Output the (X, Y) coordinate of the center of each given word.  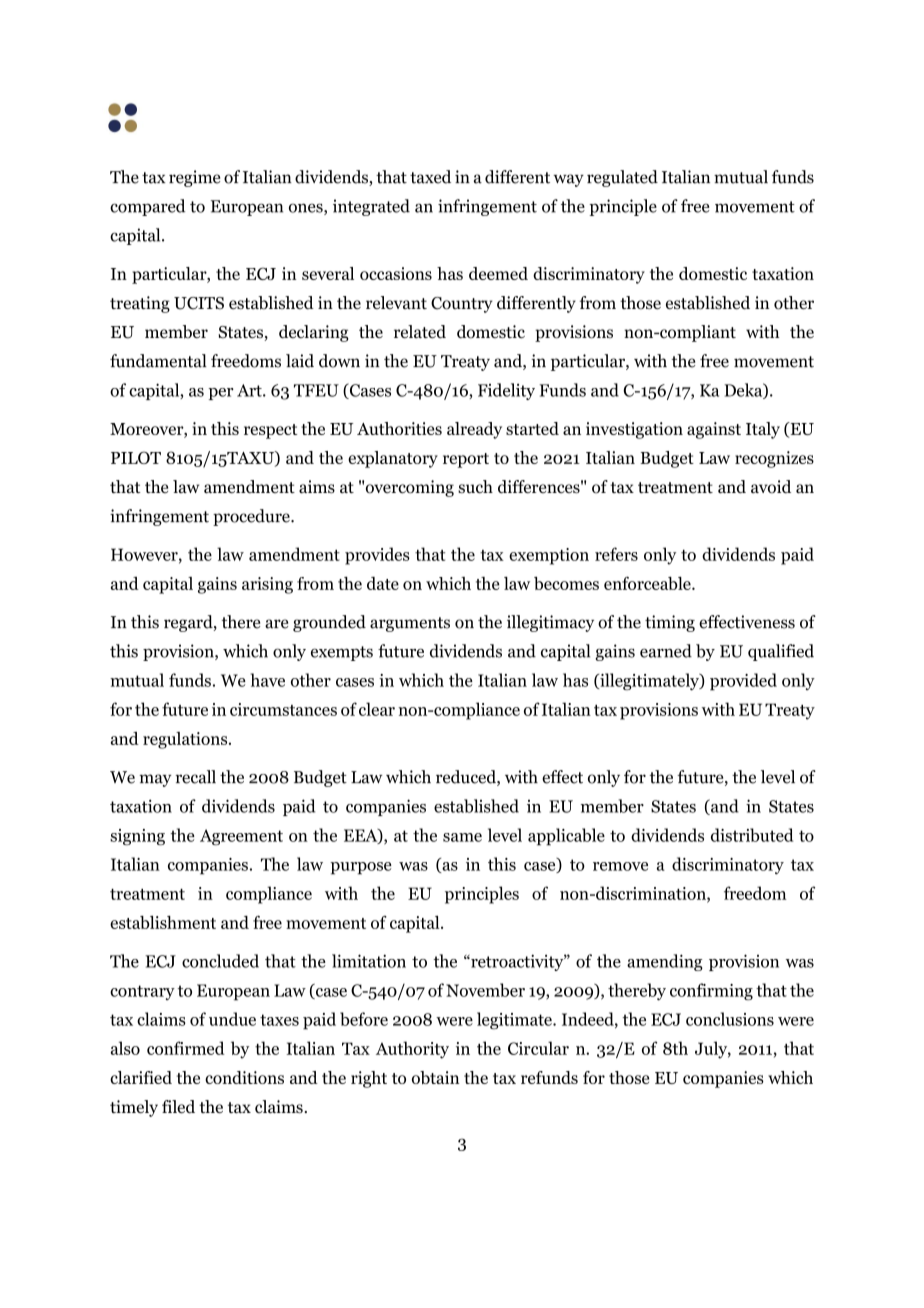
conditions (244, 1077)
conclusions (730, 1019)
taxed (430, 177)
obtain (436, 1077)
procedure (252, 517)
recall (195, 777)
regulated (622, 178)
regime (194, 178)
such (475, 487)
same (462, 837)
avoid (771, 487)
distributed (752, 835)
